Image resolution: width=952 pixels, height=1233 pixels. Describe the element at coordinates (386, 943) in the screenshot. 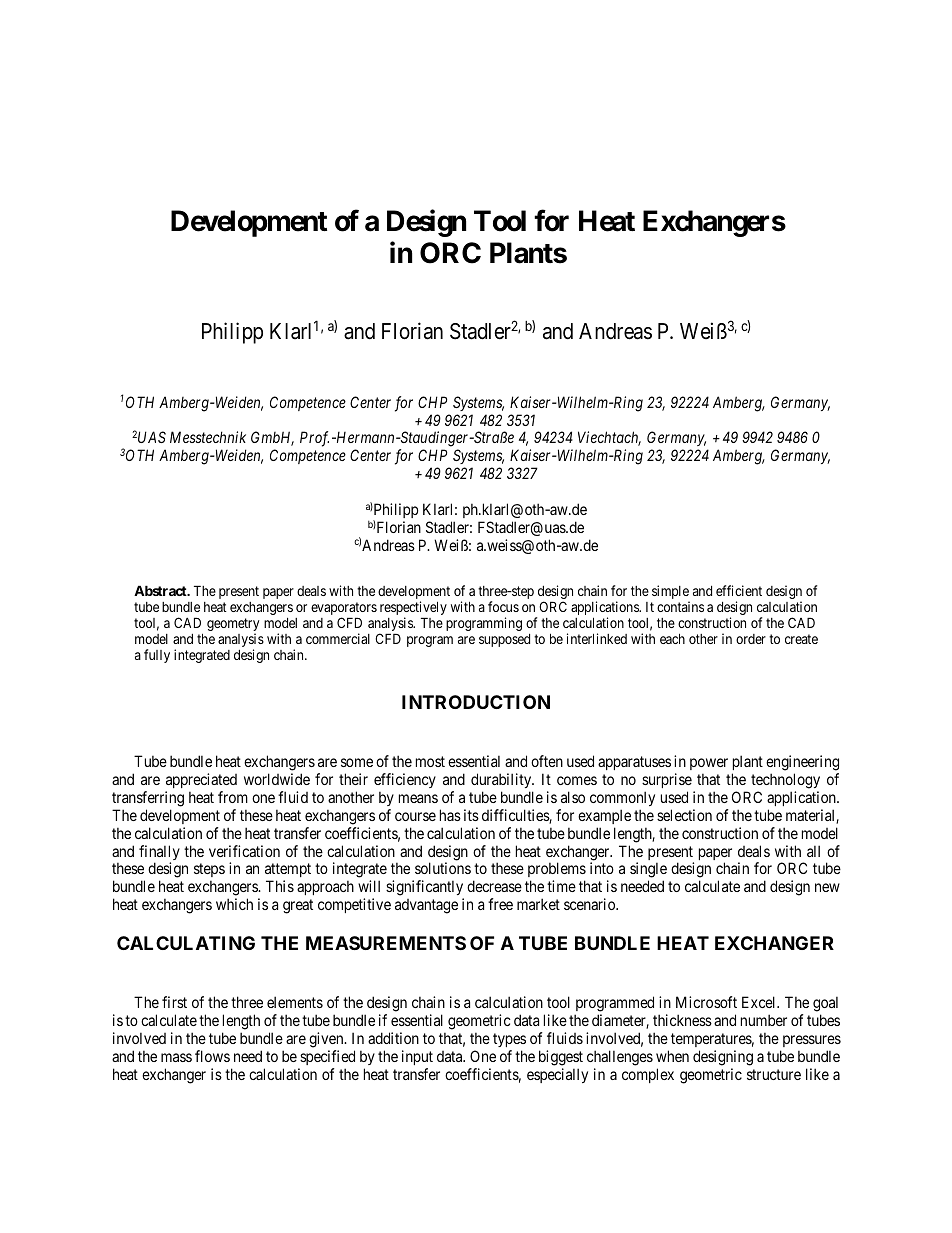

I see `MEASUREMENTS` at that location.
